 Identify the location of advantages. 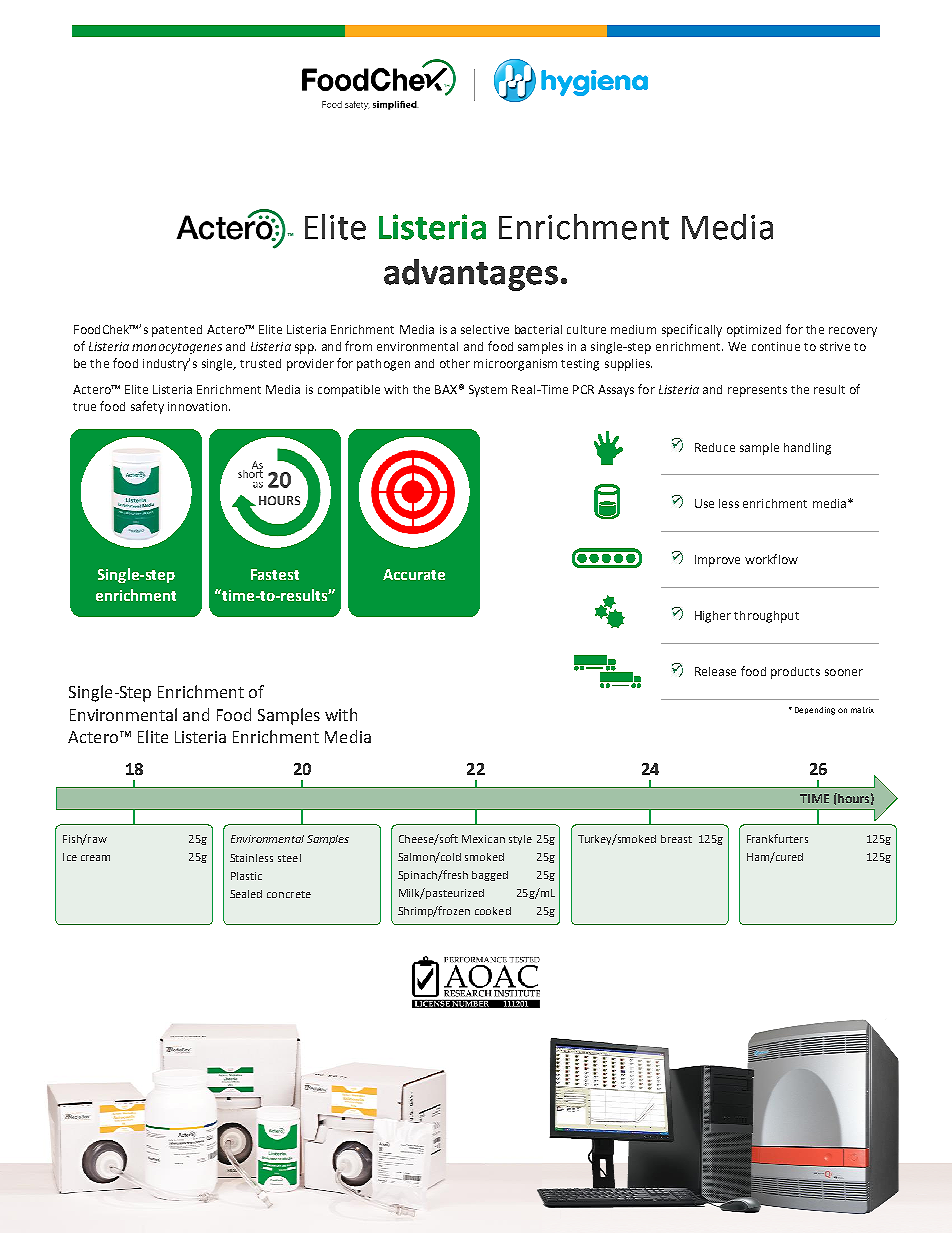
(471, 275).
